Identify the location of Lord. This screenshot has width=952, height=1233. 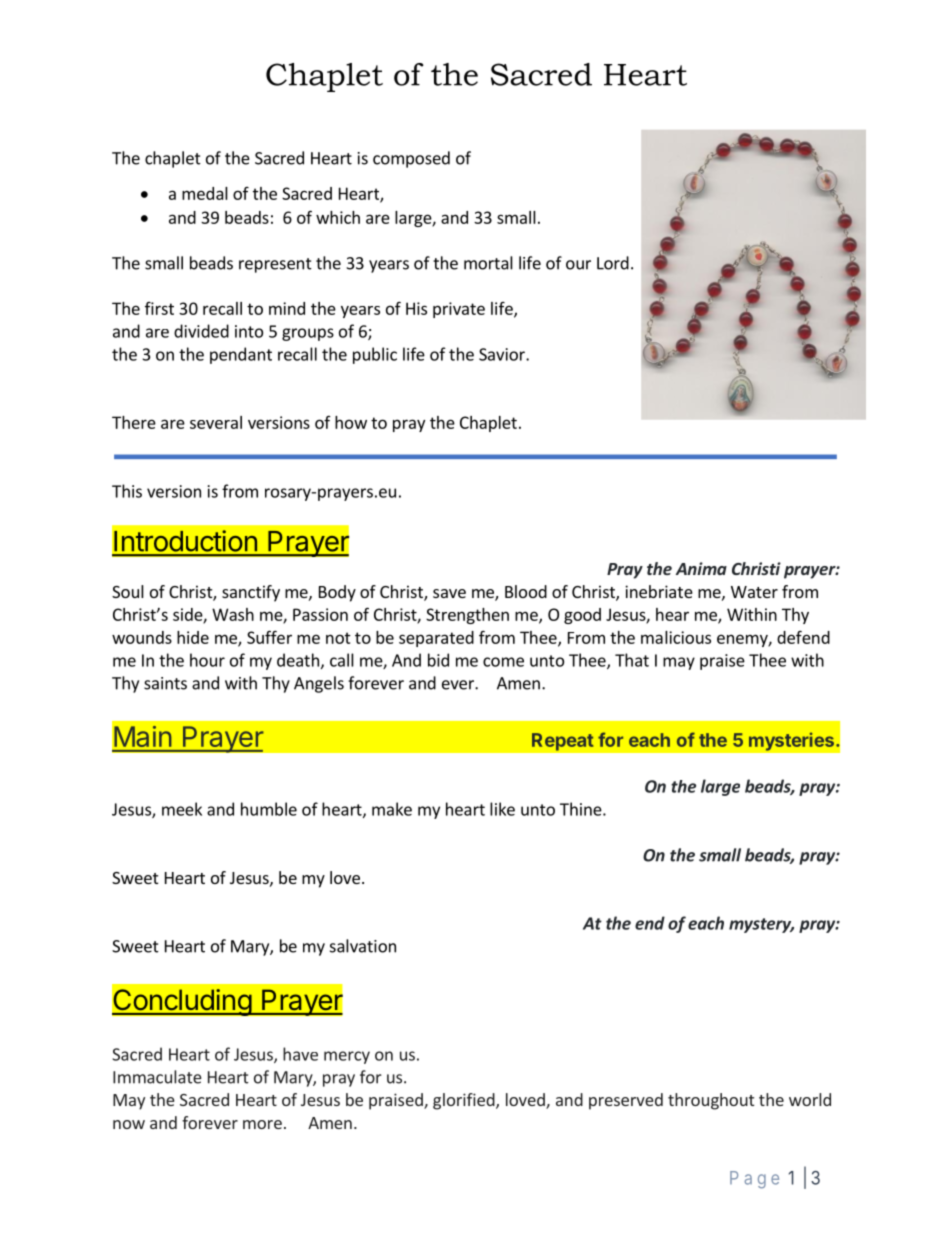
(613, 263).
